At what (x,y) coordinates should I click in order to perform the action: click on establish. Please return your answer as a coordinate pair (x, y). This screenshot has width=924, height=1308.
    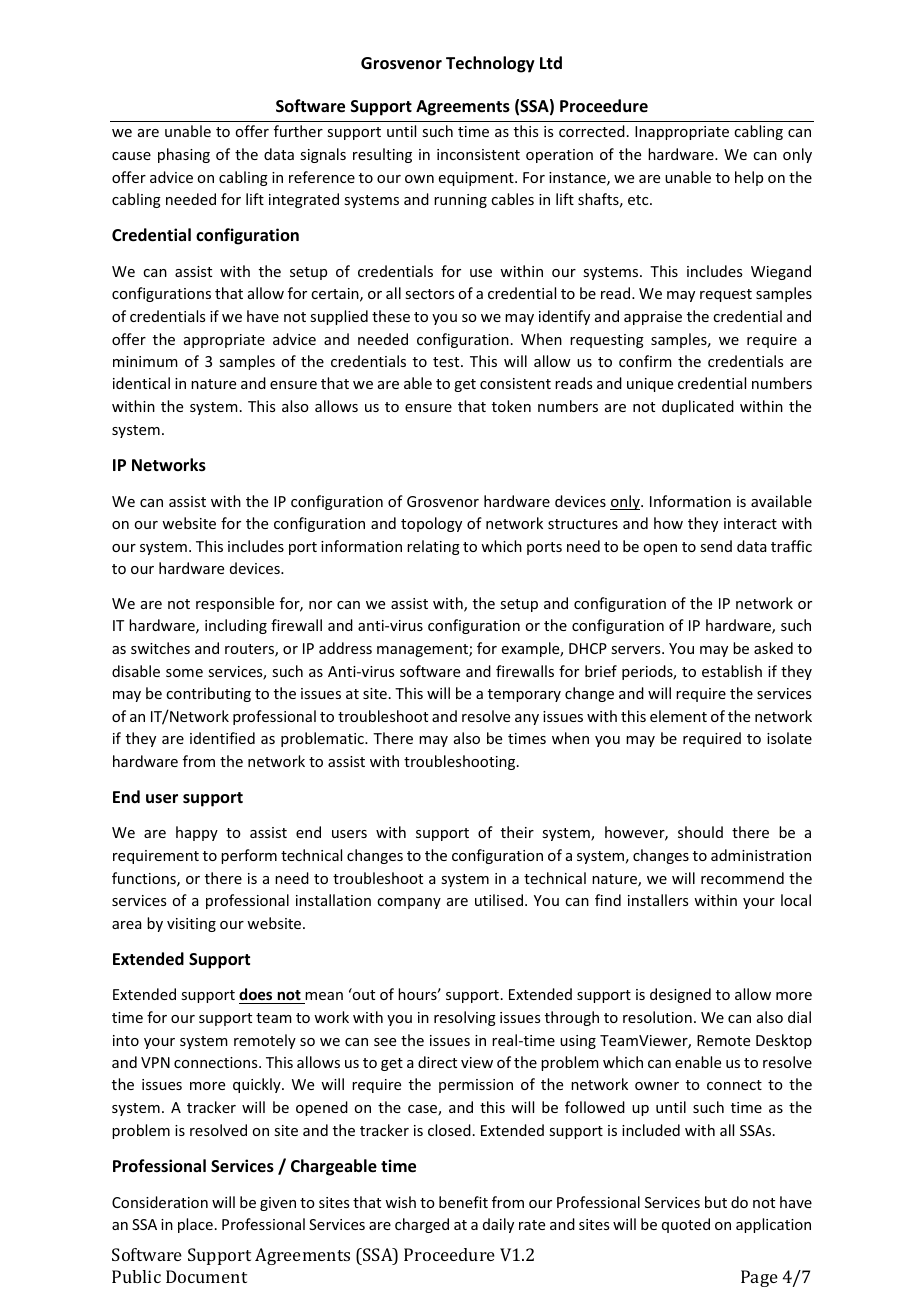
    Looking at the image, I should click on (732, 671).
